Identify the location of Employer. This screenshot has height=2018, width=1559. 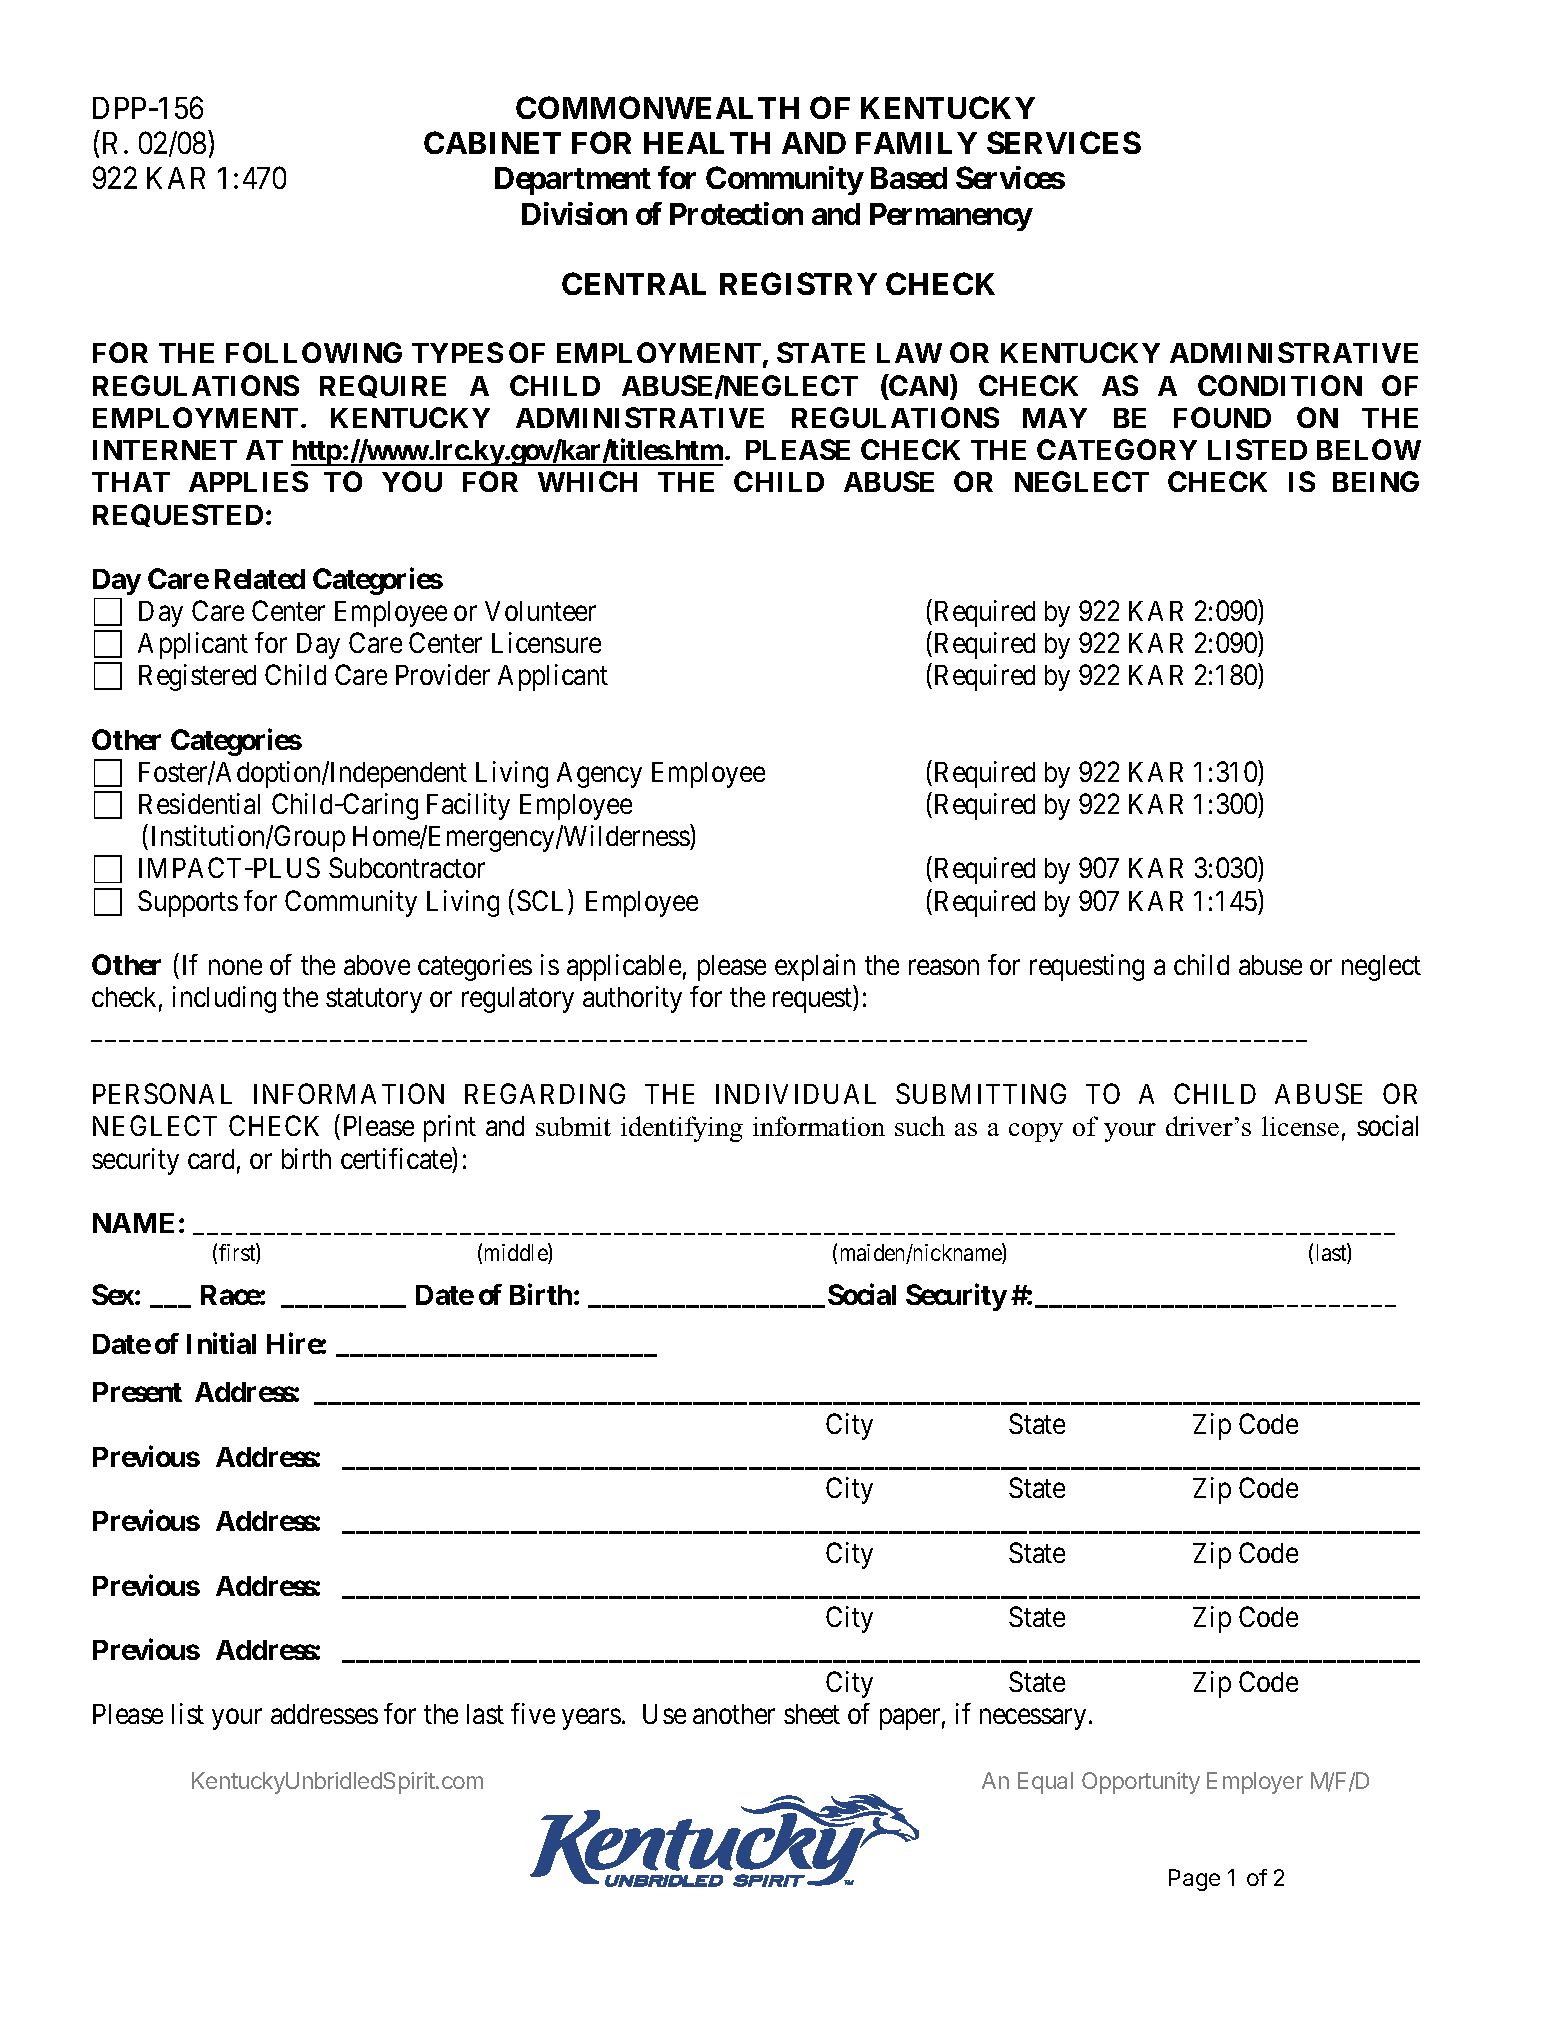
(1255, 1783).
